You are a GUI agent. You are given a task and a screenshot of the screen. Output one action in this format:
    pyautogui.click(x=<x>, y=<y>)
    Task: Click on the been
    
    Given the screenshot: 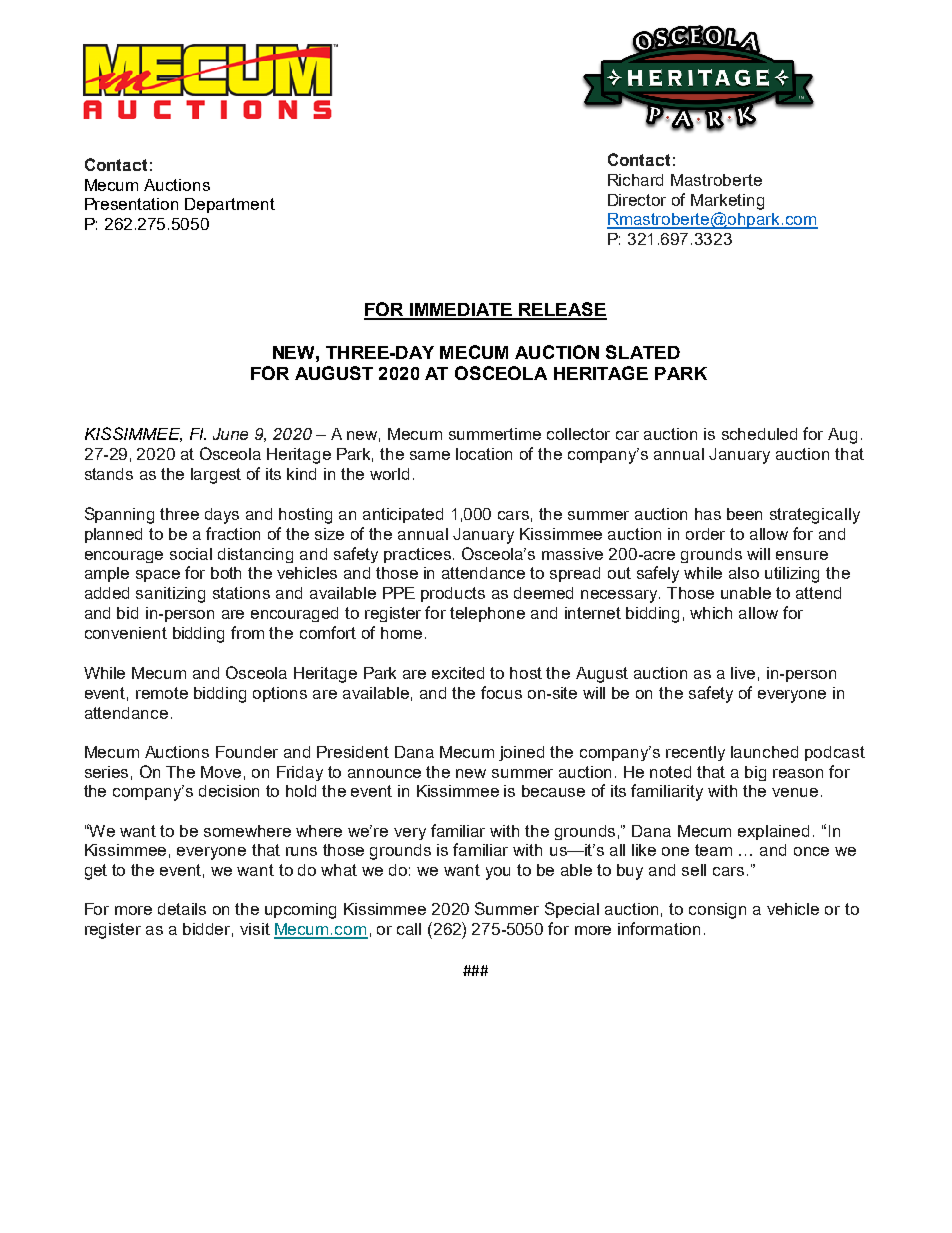 What is the action you would take?
    pyautogui.click(x=744, y=514)
